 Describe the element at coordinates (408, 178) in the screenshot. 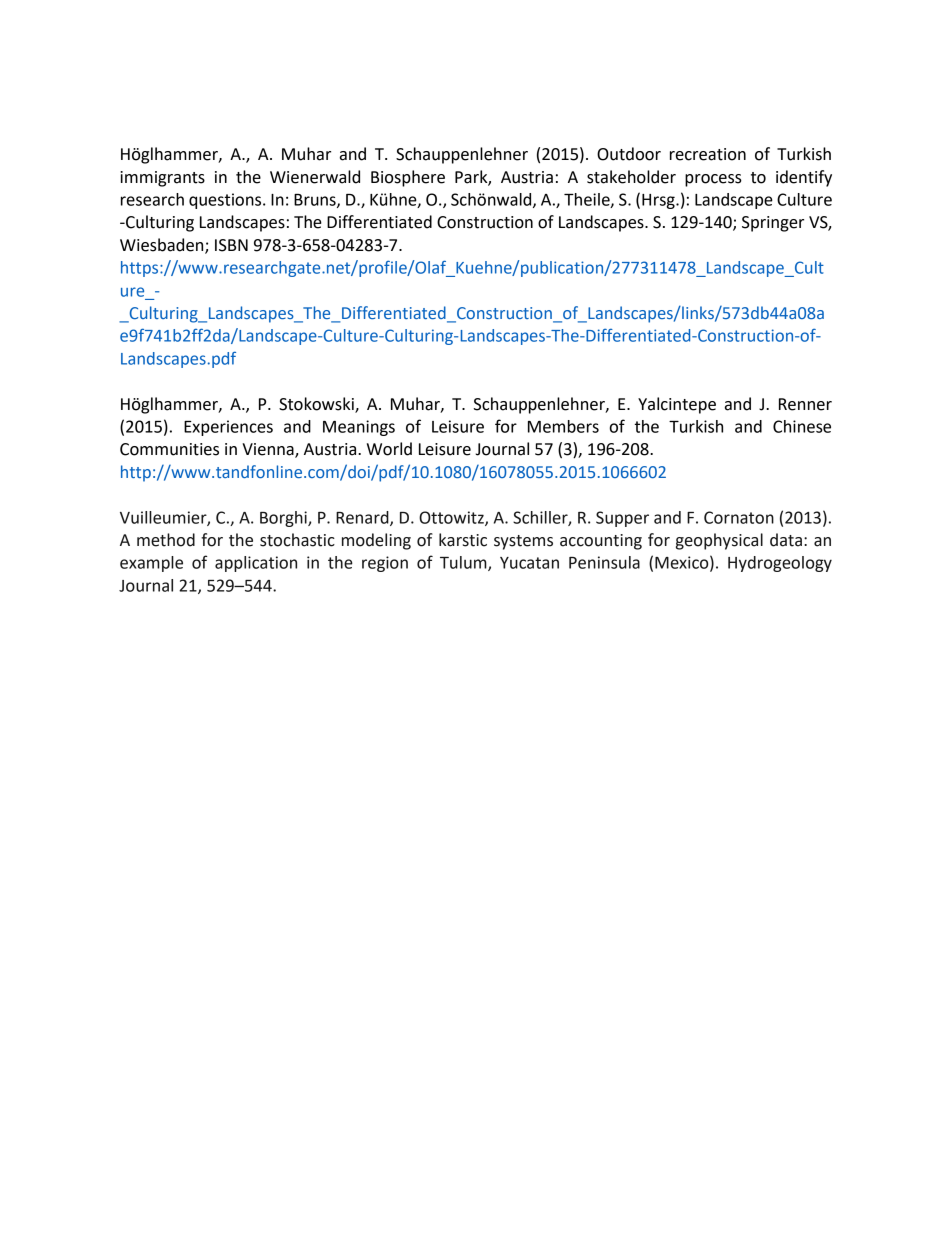

I see `Biosphere` at that location.
